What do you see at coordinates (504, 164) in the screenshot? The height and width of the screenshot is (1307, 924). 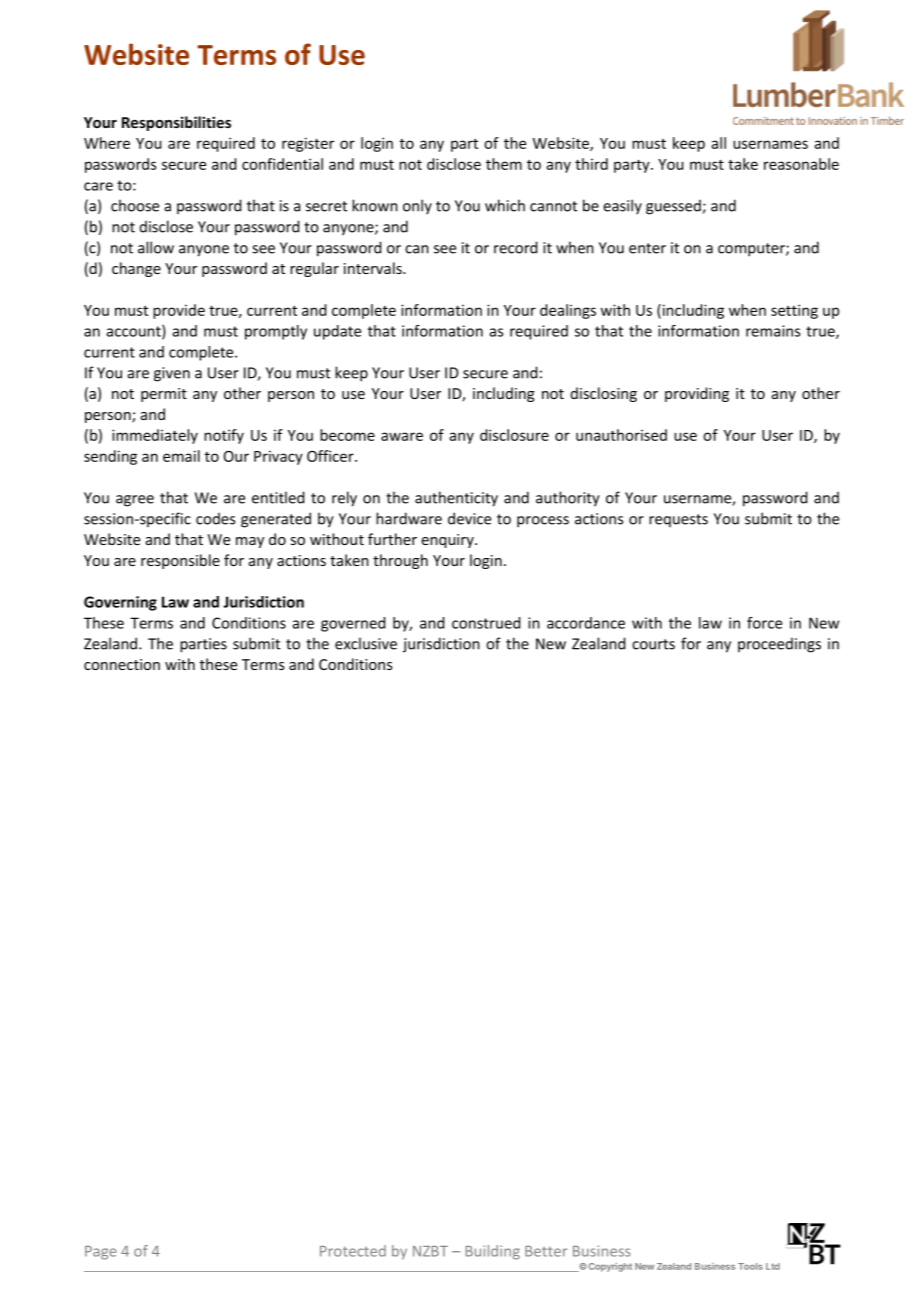 I see `them` at bounding box center [504, 164].
